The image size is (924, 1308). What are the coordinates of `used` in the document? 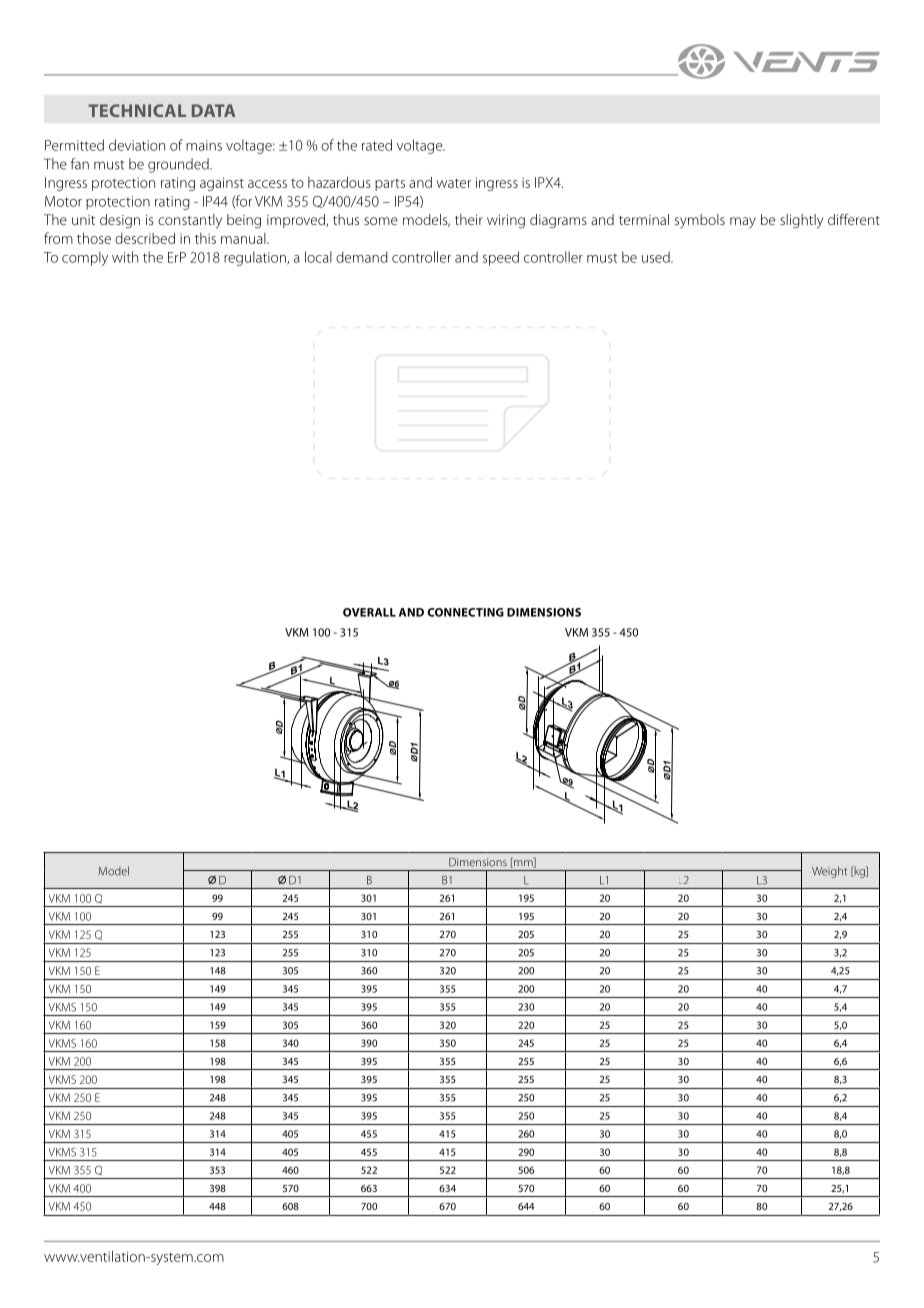 It's located at (657, 257).
